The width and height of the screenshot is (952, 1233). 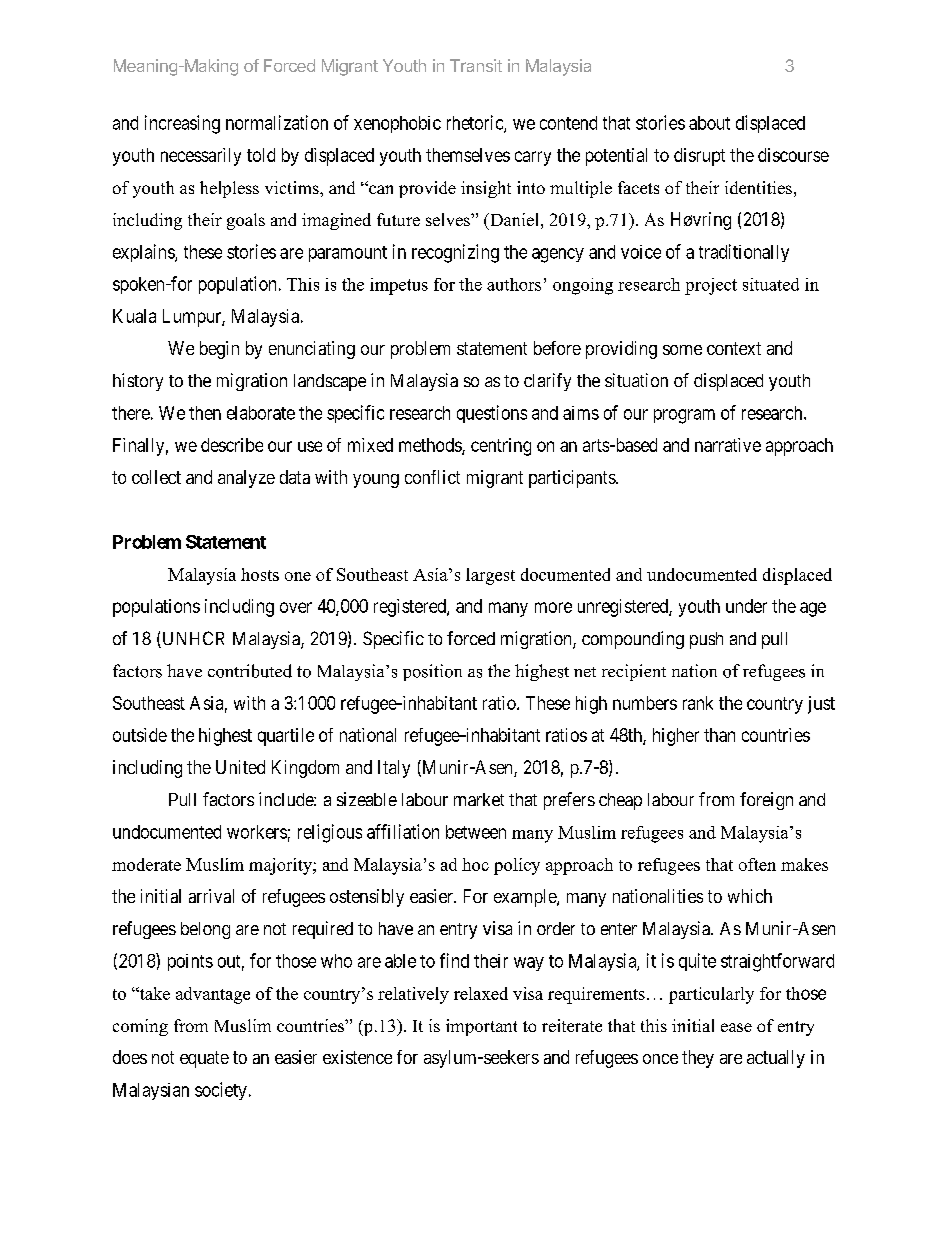 What do you see at coordinates (204, 1059) in the screenshot?
I see `equate` at bounding box center [204, 1059].
